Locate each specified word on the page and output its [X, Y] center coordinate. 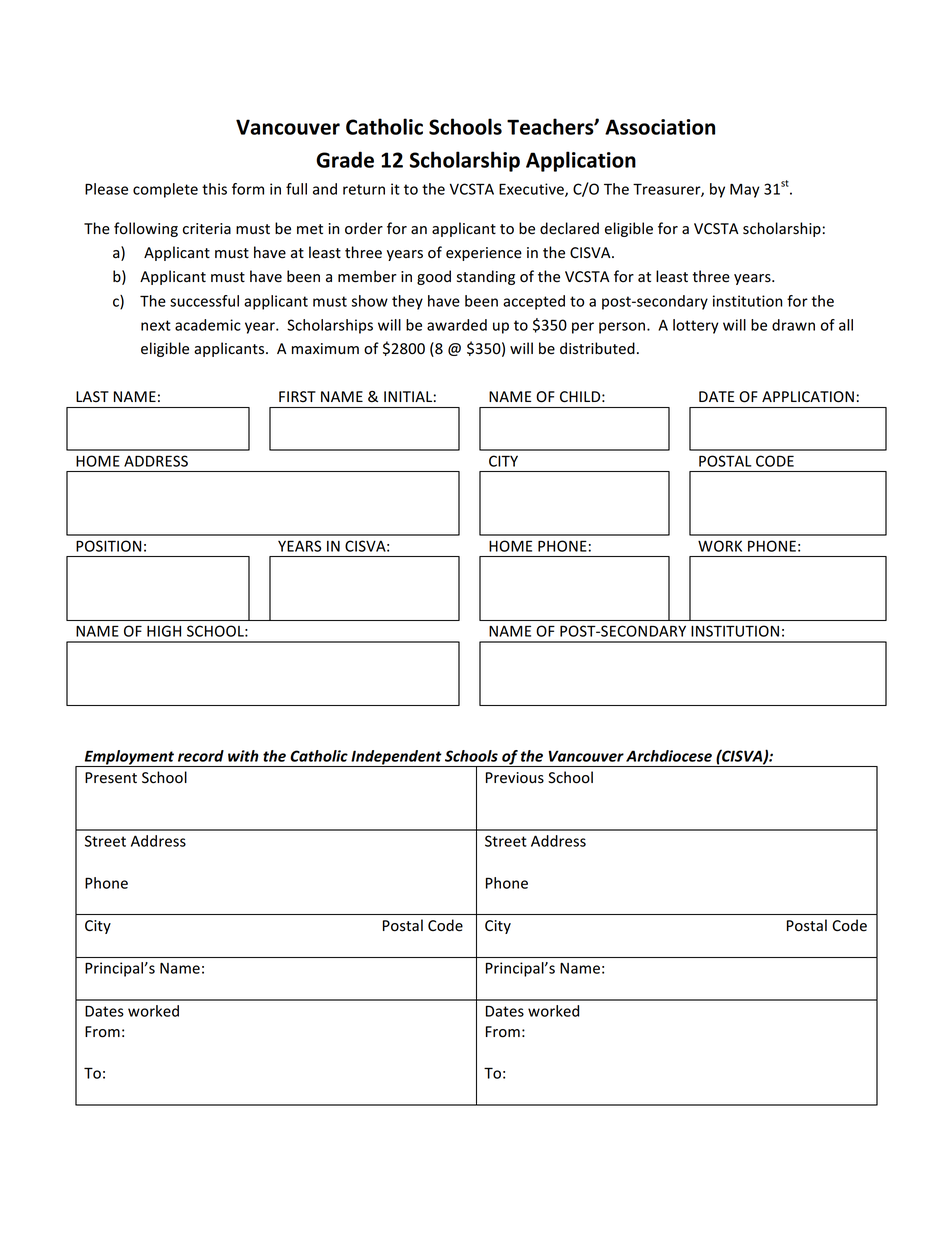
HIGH [164, 631]
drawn [793, 325]
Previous [515, 778]
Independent [396, 758]
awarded [457, 325]
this [214, 189]
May [745, 191]
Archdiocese [669, 756]
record [201, 756]
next [156, 325]
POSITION [108, 546]
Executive [532, 190]
